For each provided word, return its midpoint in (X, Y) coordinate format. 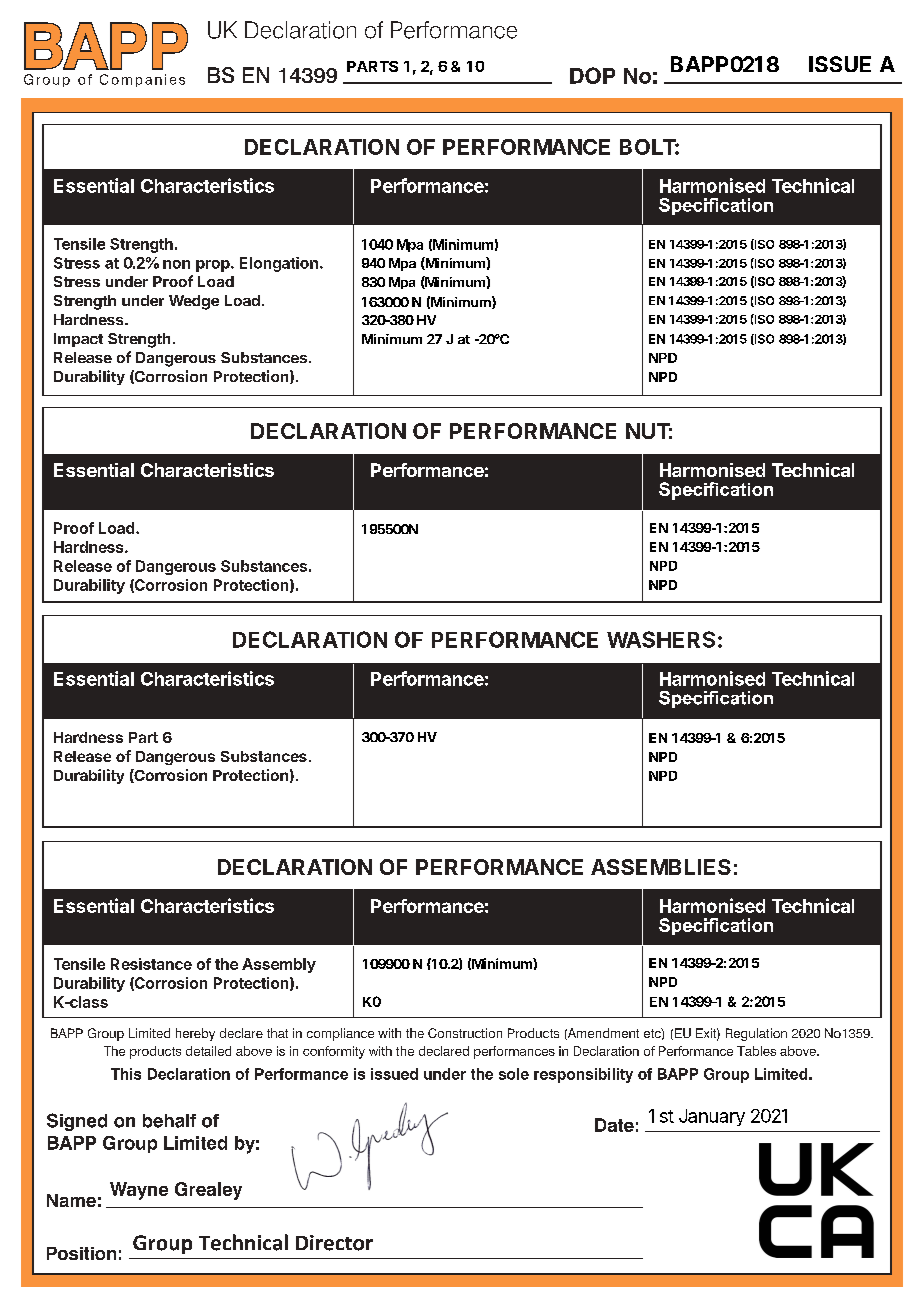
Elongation (279, 264)
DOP (592, 75)
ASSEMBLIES (661, 867)
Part (143, 737)
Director (334, 1243)
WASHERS (661, 639)
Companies (142, 80)
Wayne (139, 1191)
